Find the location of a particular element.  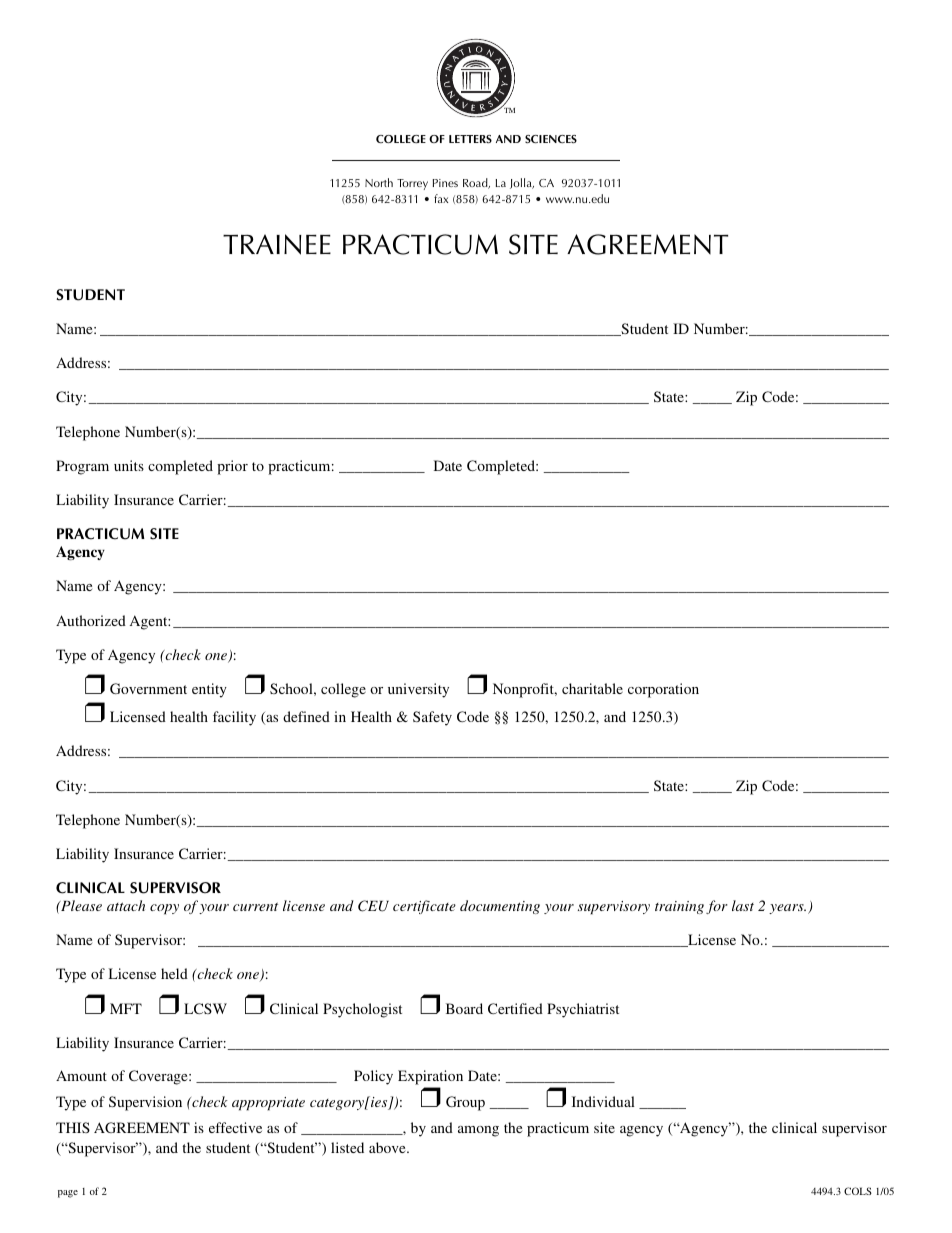

effective is located at coordinates (235, 1127).
